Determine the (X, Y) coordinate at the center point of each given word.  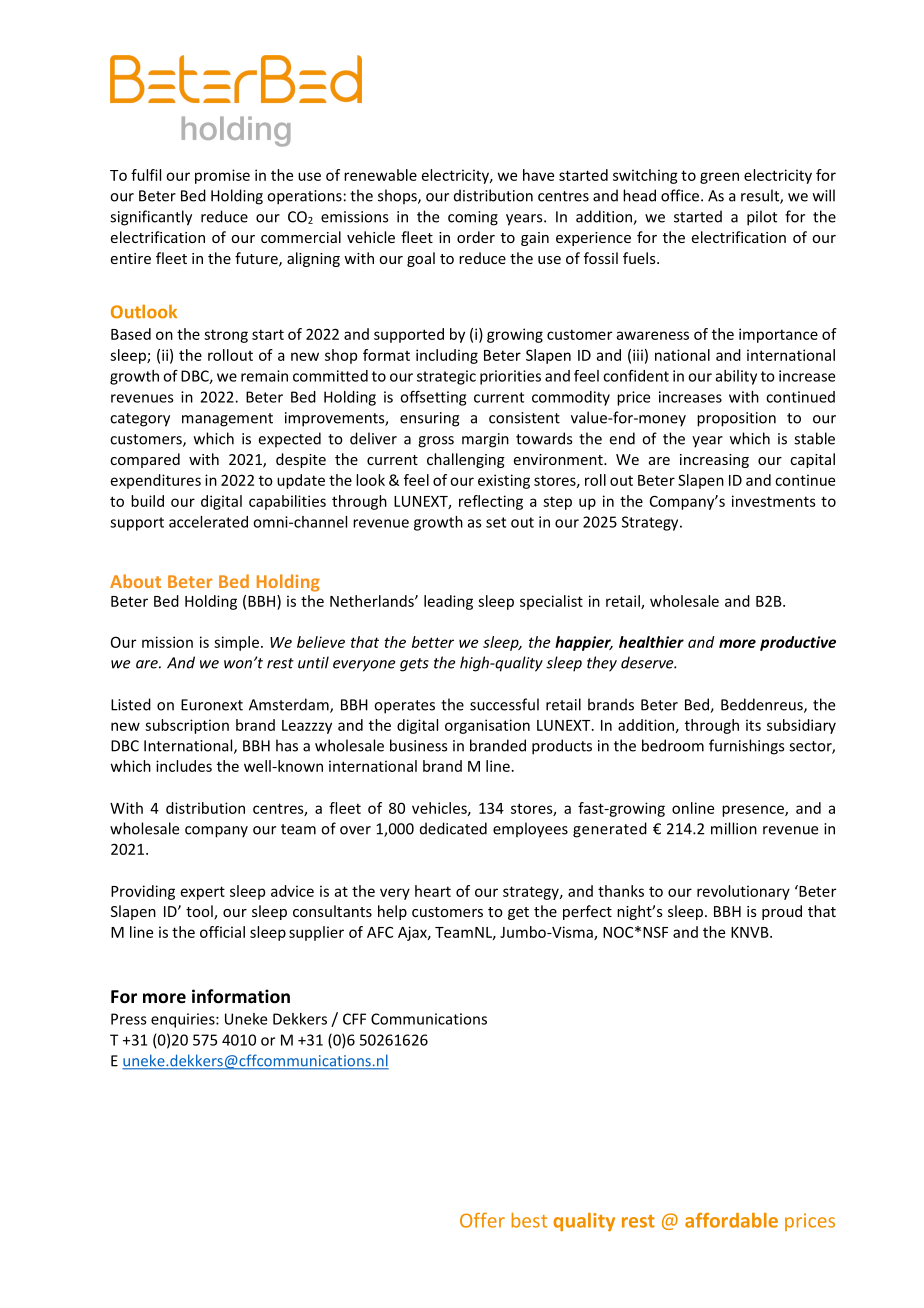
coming (473, 218)
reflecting (491, 502)
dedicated (453, 828)
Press (129, 1019)
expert (203, 893)
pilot (762, 218)
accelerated (208, 522)
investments (774, 501)
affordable (731, 1220)
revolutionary (743, 892)
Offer (482, 1220)
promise (222, 176)
